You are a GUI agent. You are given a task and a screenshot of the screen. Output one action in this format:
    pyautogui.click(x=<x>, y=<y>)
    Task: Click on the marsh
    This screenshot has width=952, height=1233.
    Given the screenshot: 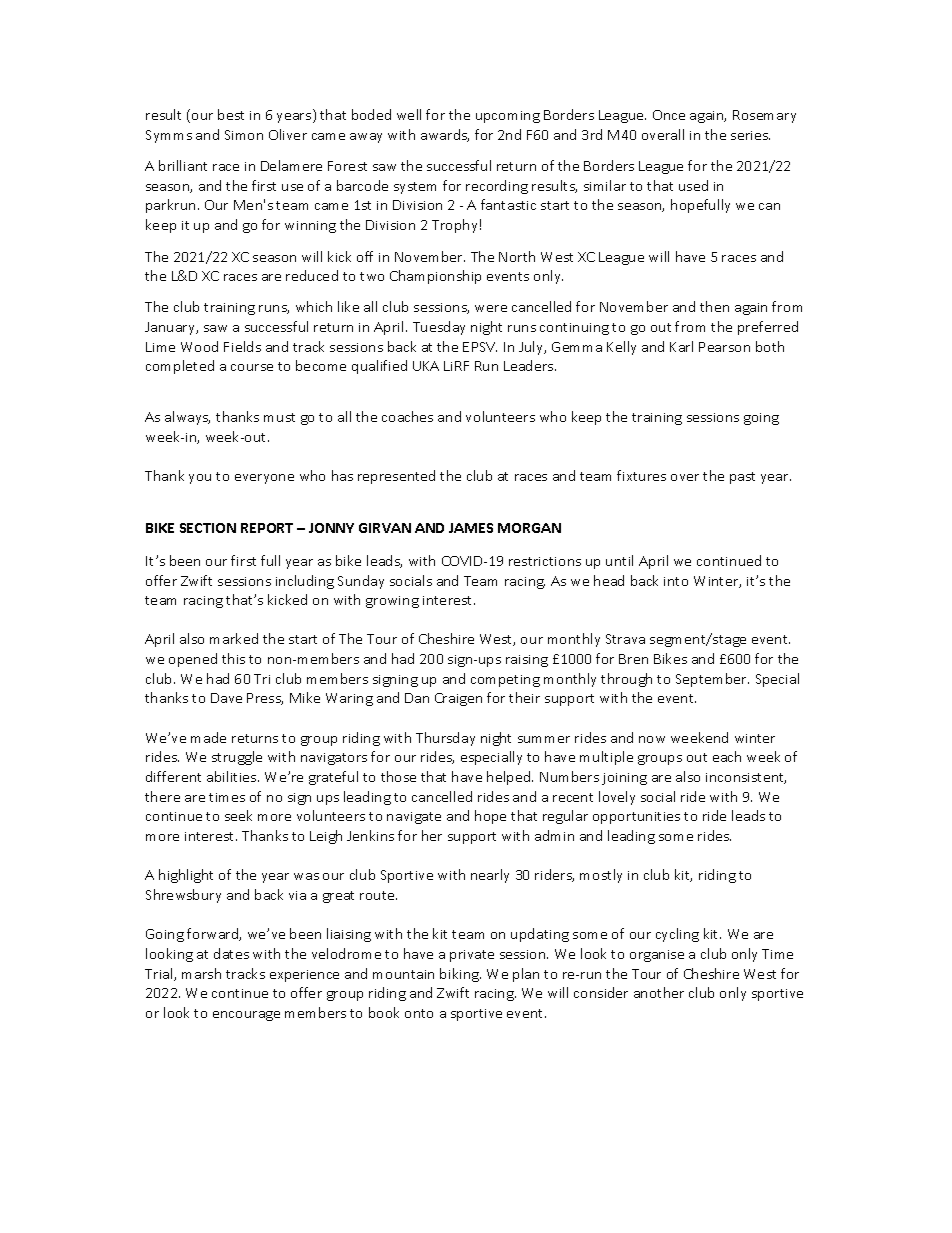 What is the action you would take?
    pyautogui.click(x=201, y=973)
